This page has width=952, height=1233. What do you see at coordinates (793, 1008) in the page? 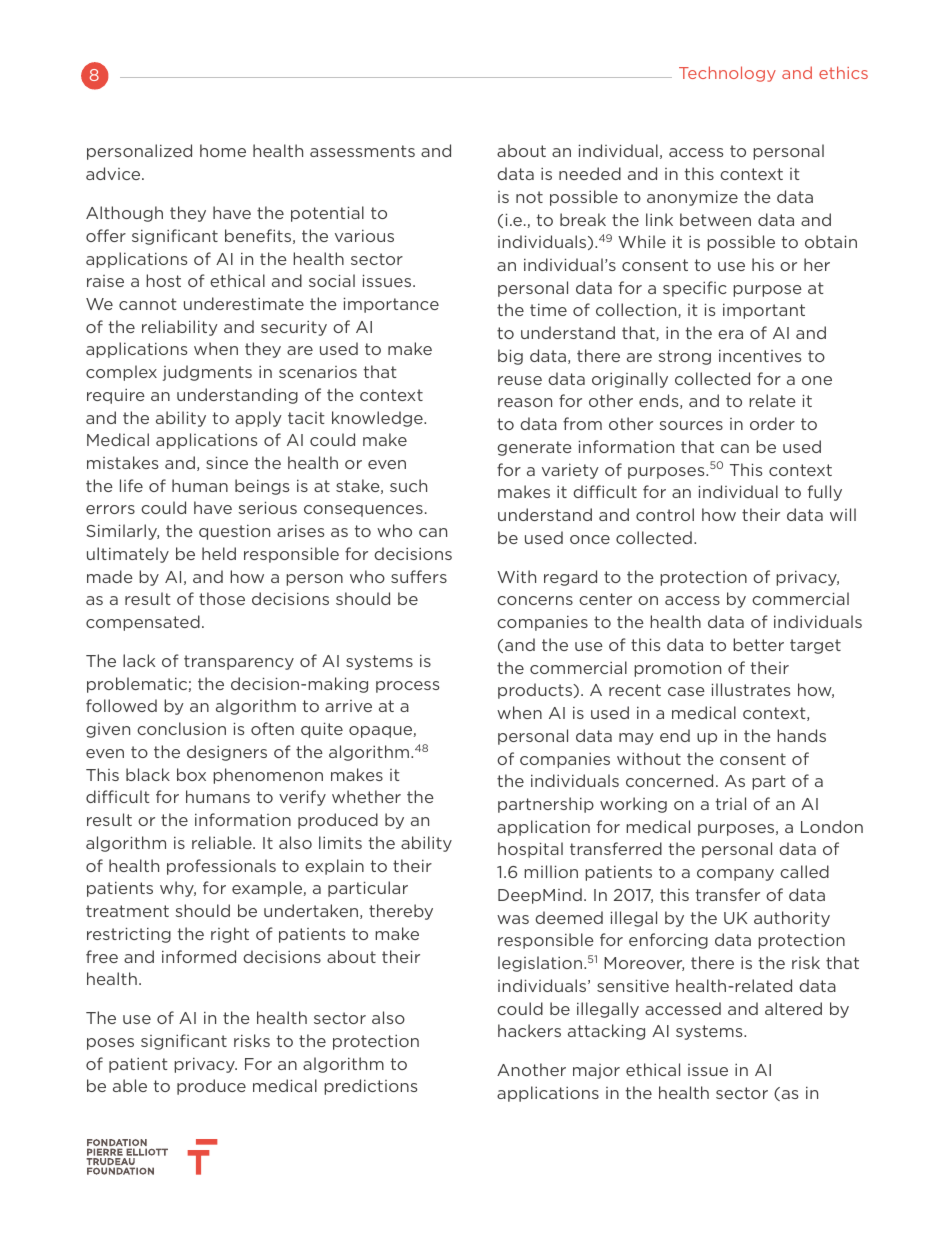
I see `altered` at bounding box center [793, 1008].
